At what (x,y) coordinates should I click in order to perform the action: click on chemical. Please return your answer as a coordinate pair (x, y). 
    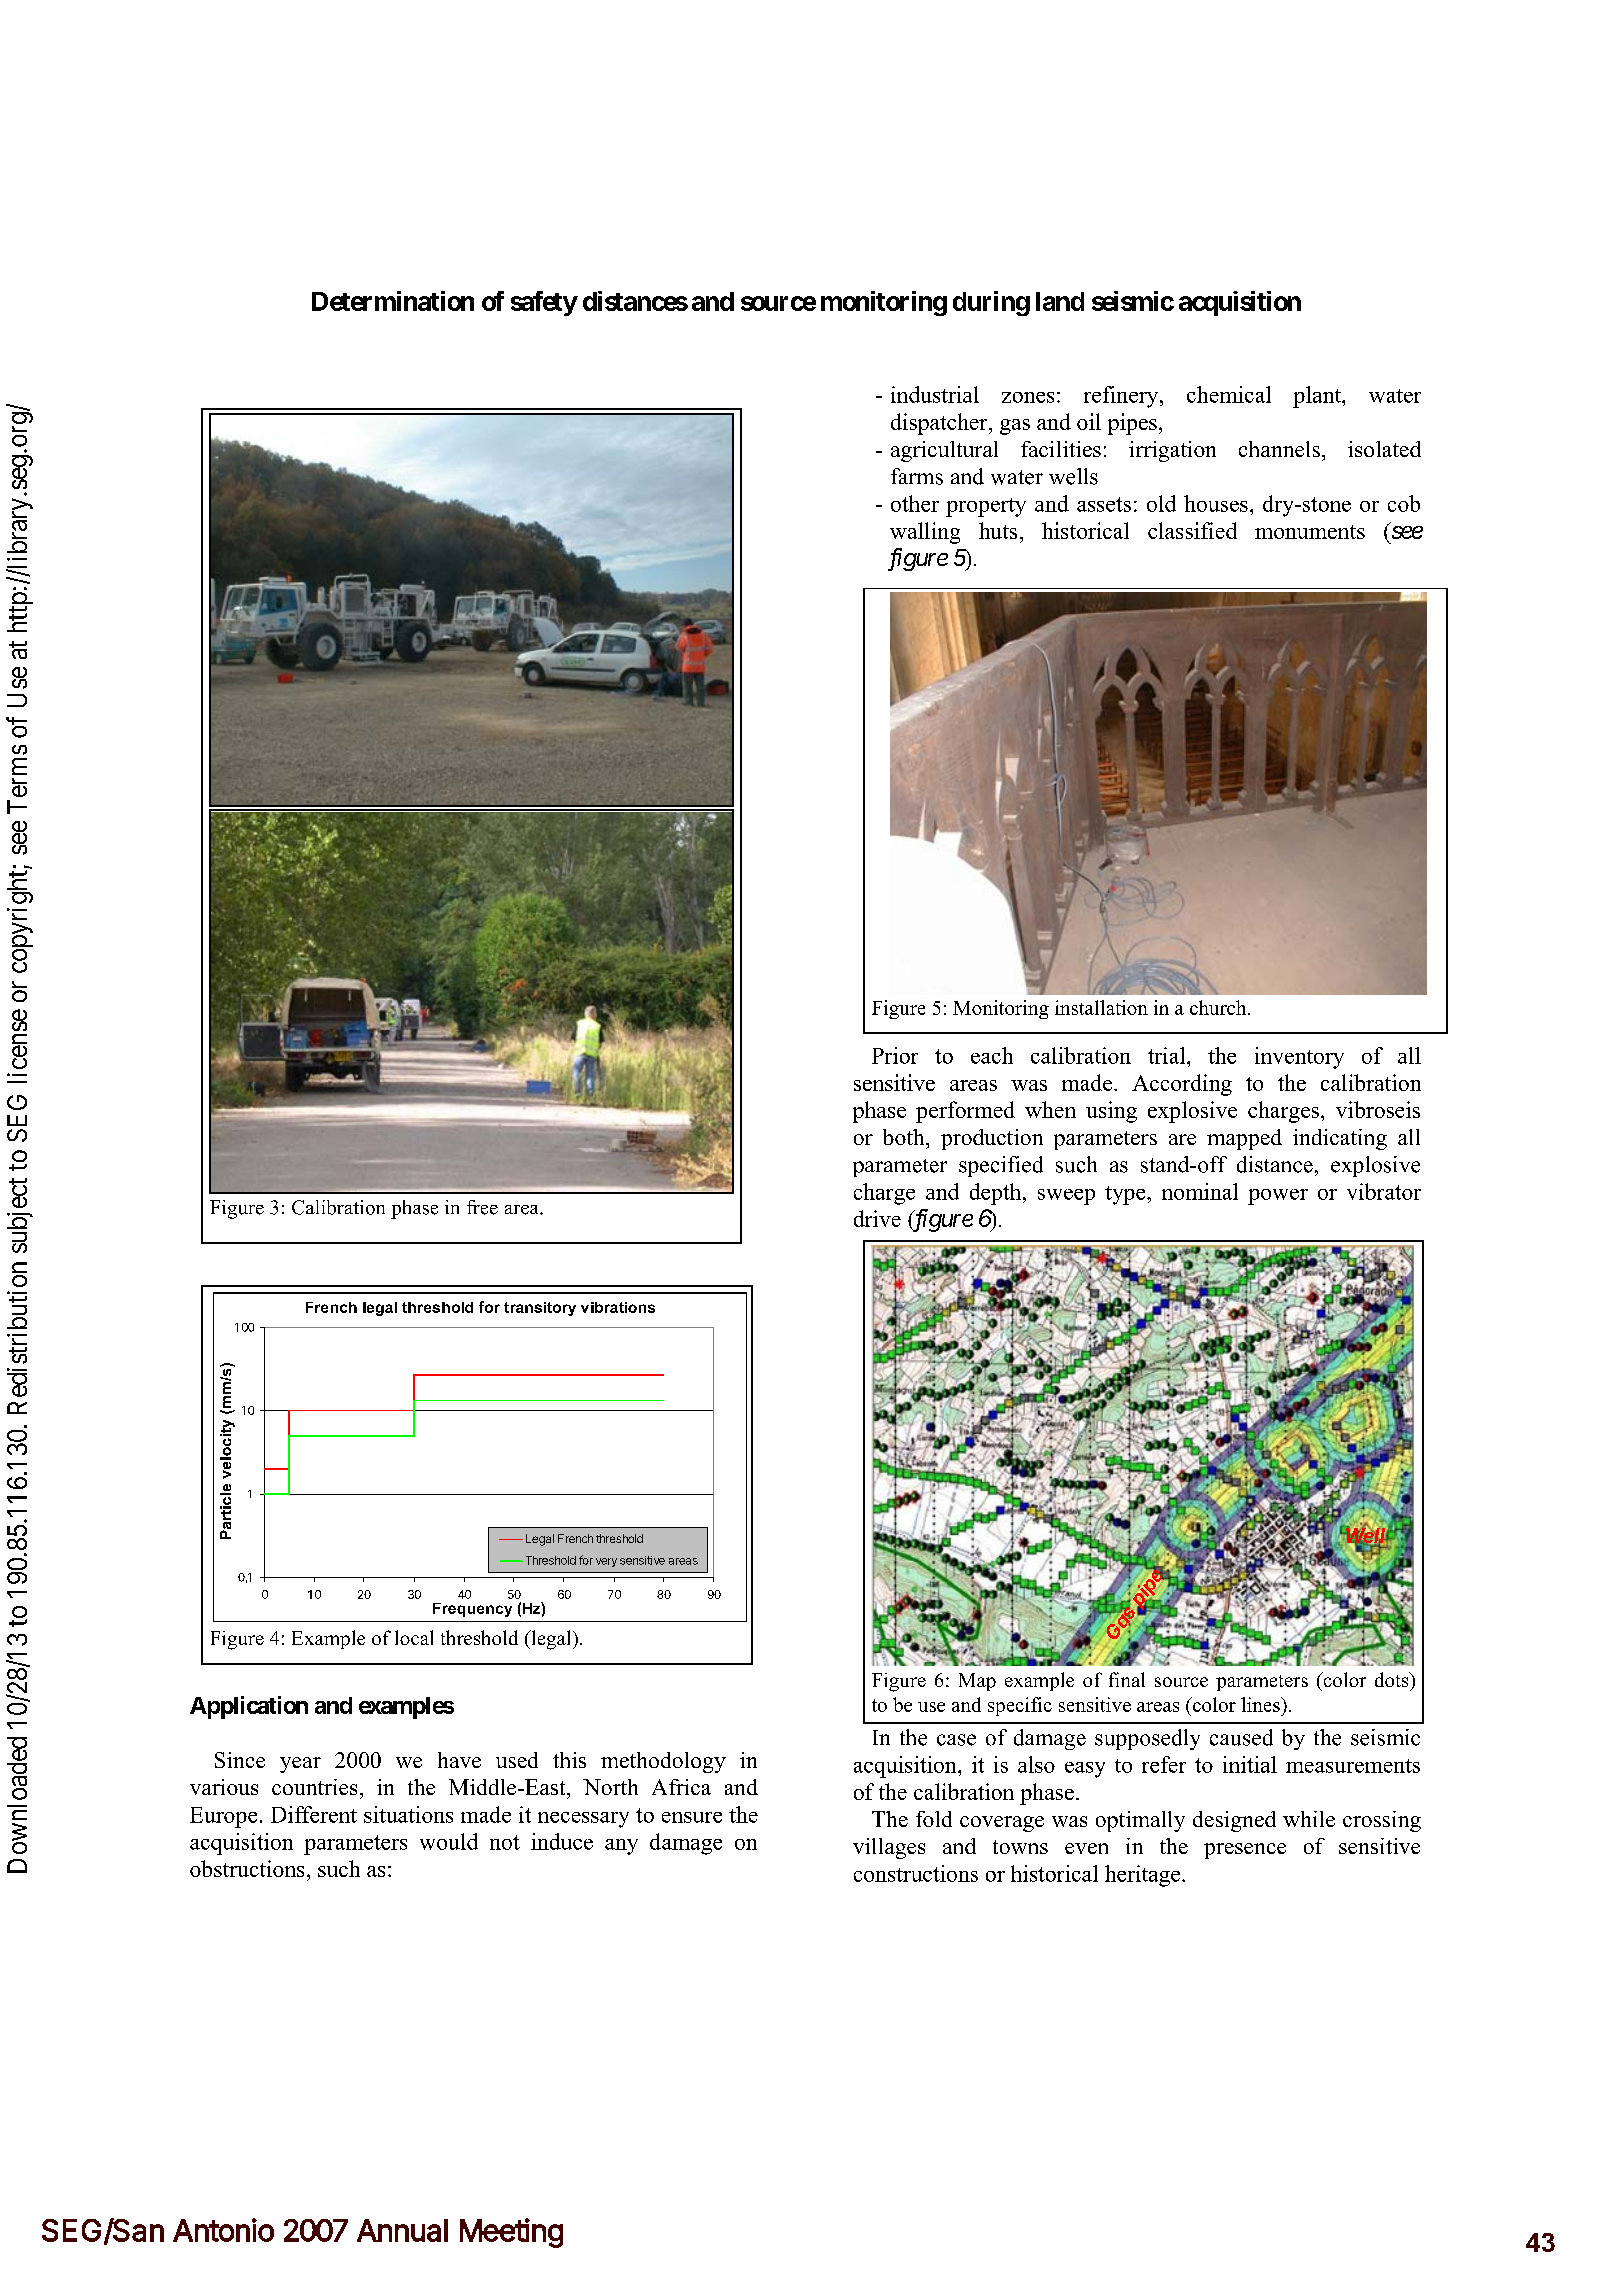
    Looking at the image, I should click on (1229, 394).
